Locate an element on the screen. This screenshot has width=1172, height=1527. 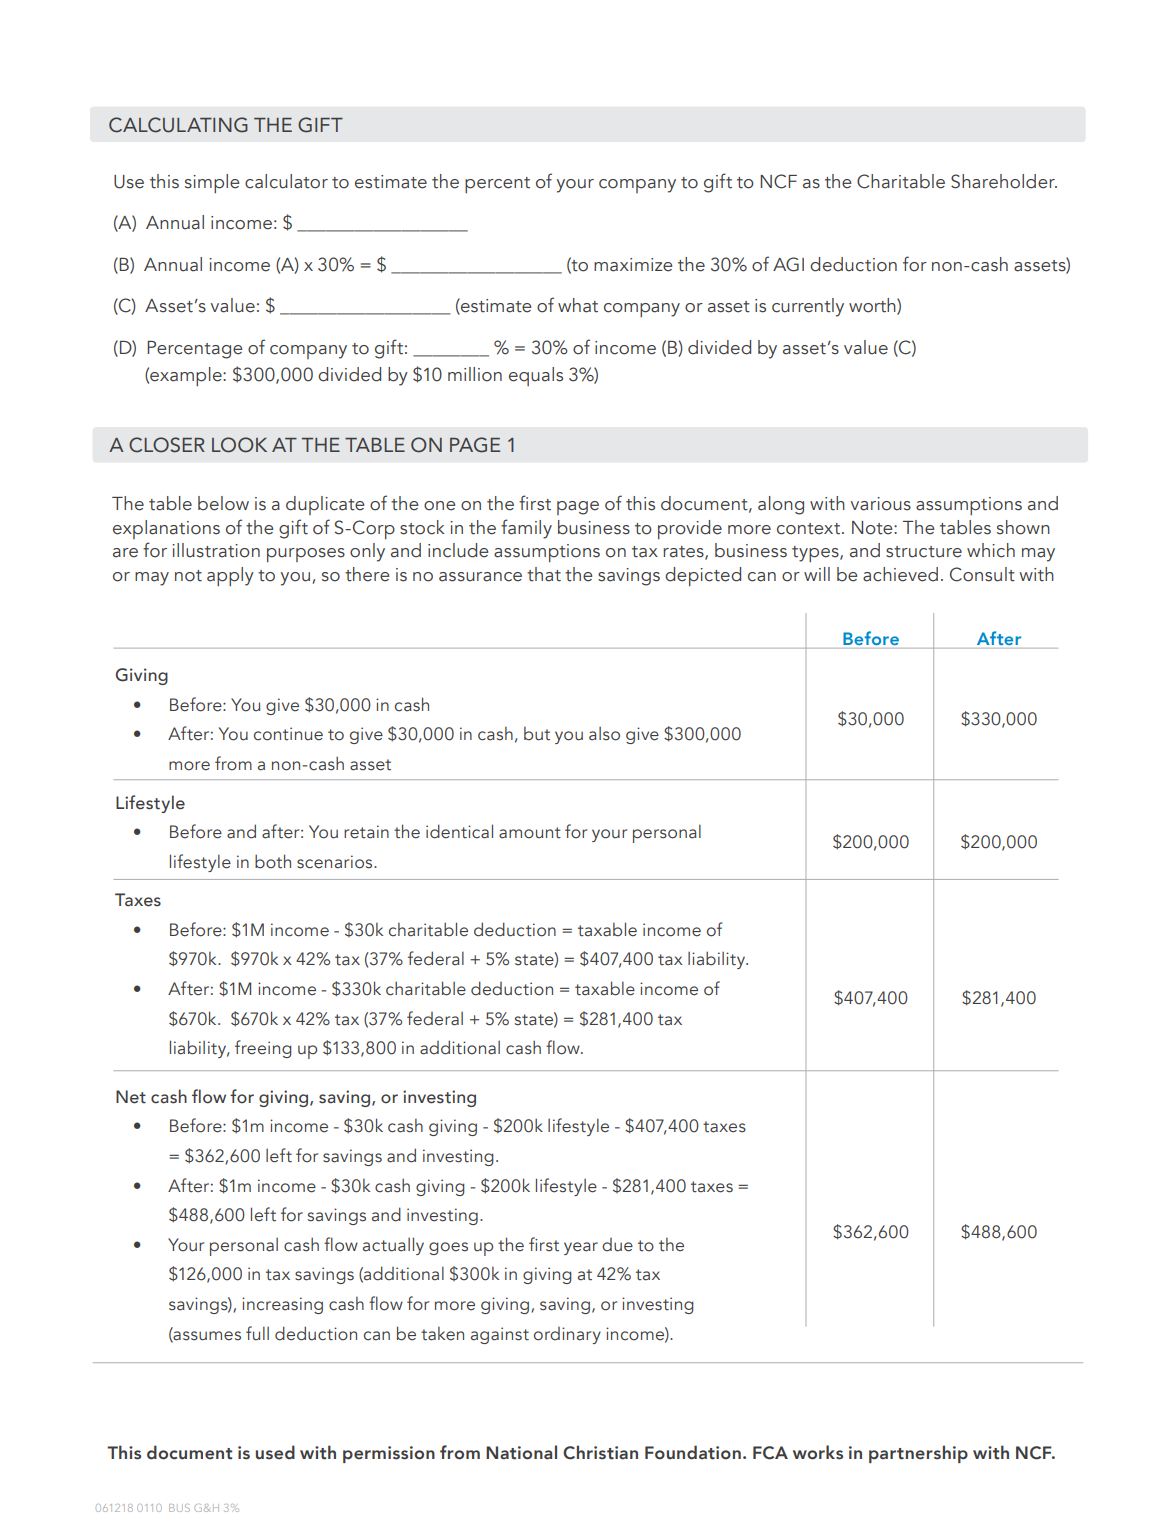
various is located at coordinates (881, 504).
